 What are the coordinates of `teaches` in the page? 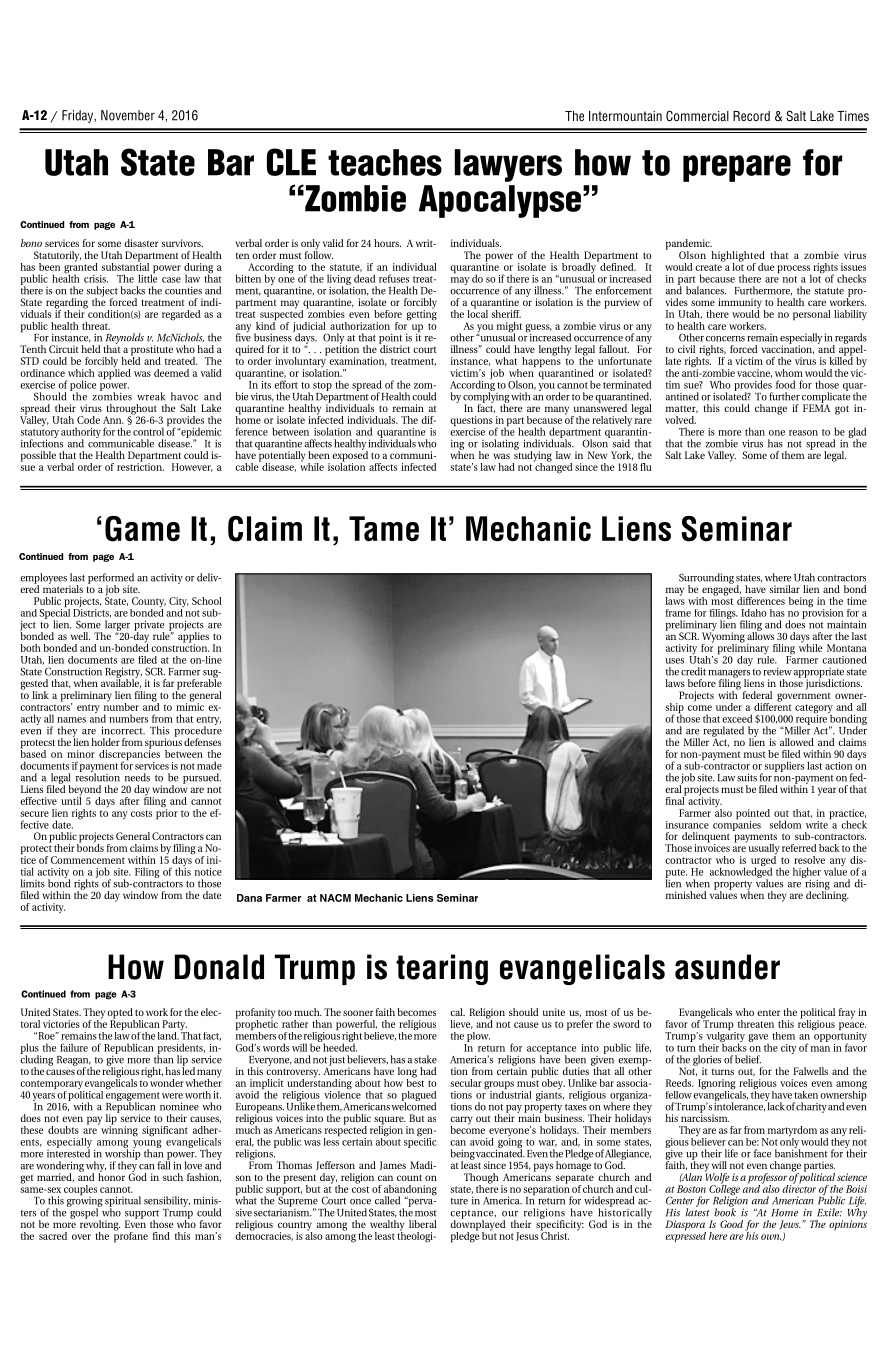 It's located at (385, 162).
